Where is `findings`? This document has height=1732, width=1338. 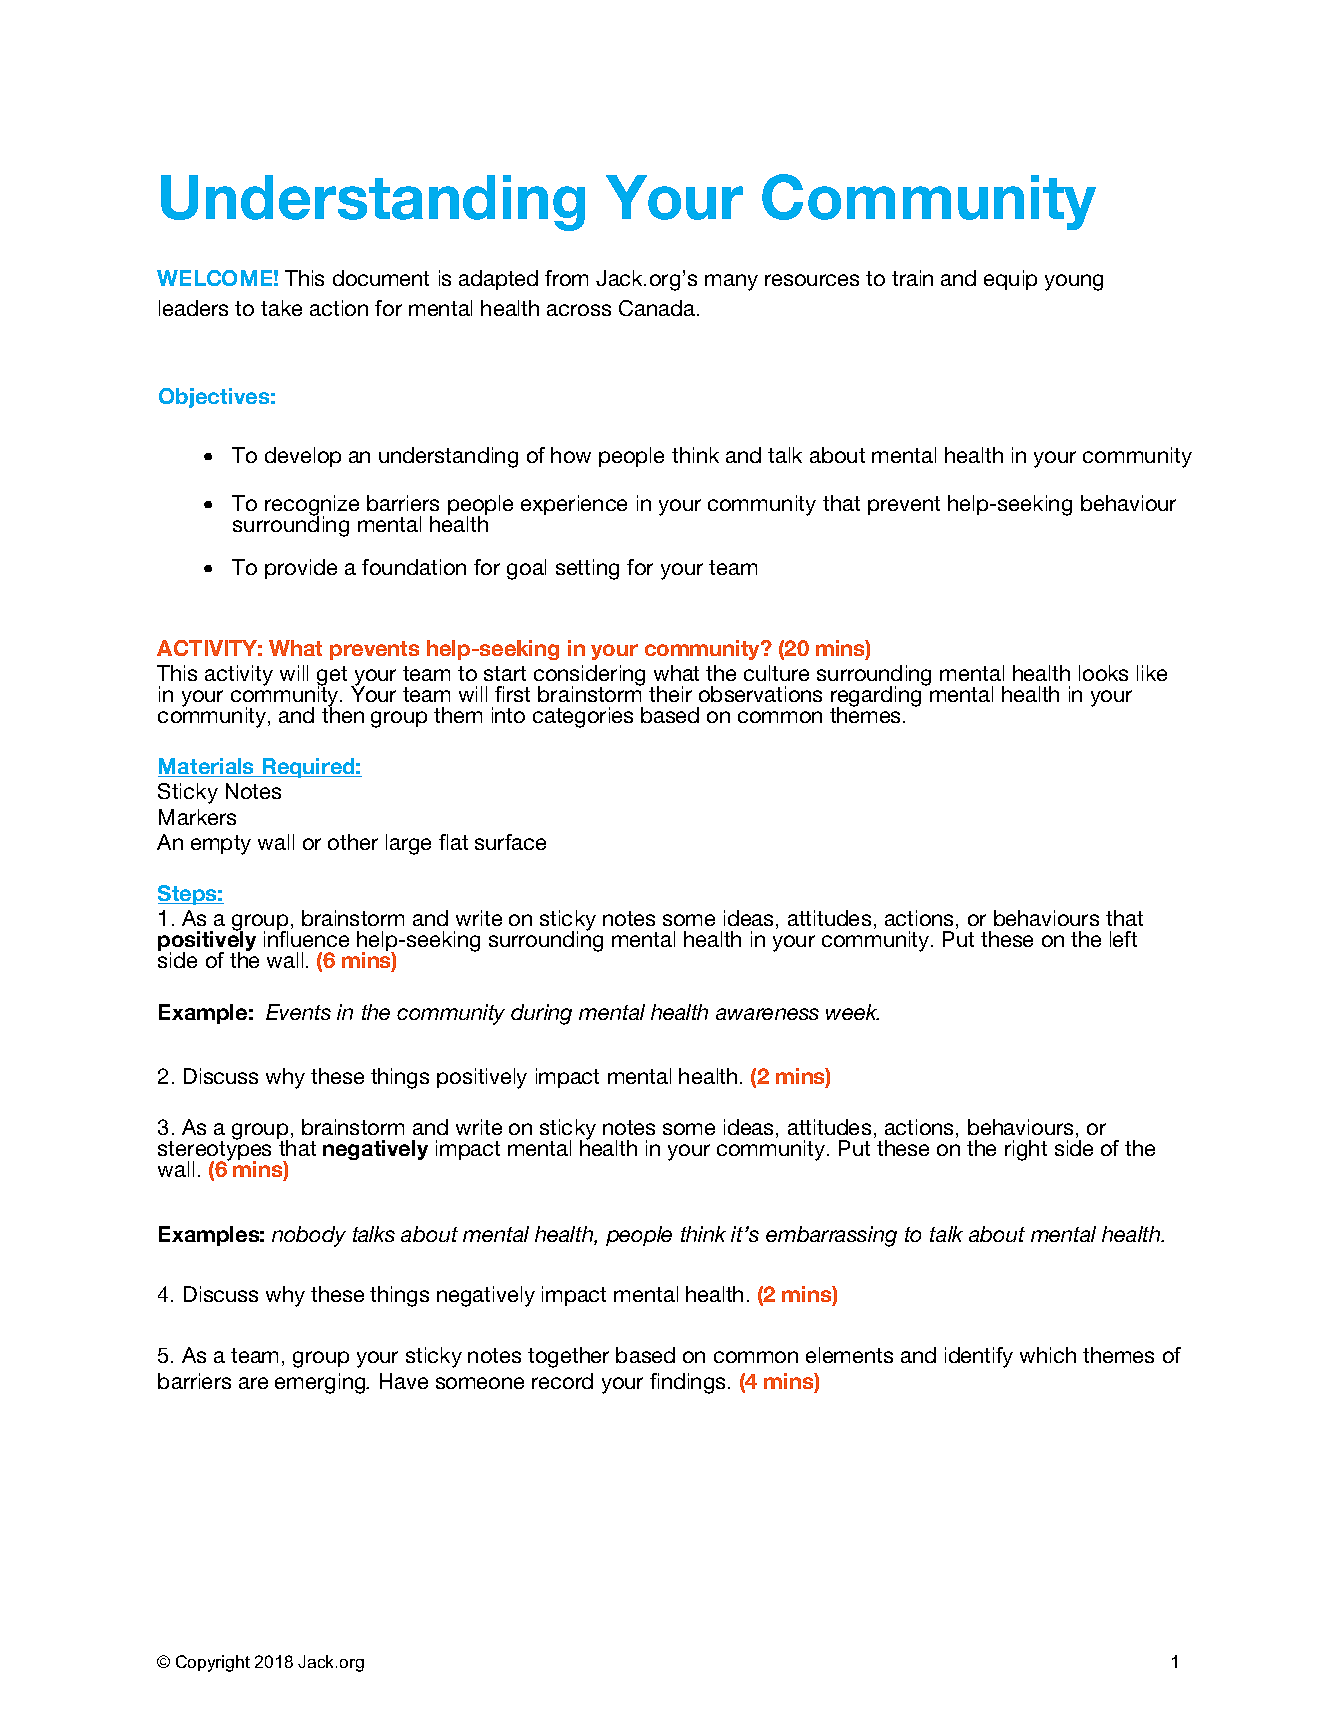
findings is located at coordinates (687, 1383).
